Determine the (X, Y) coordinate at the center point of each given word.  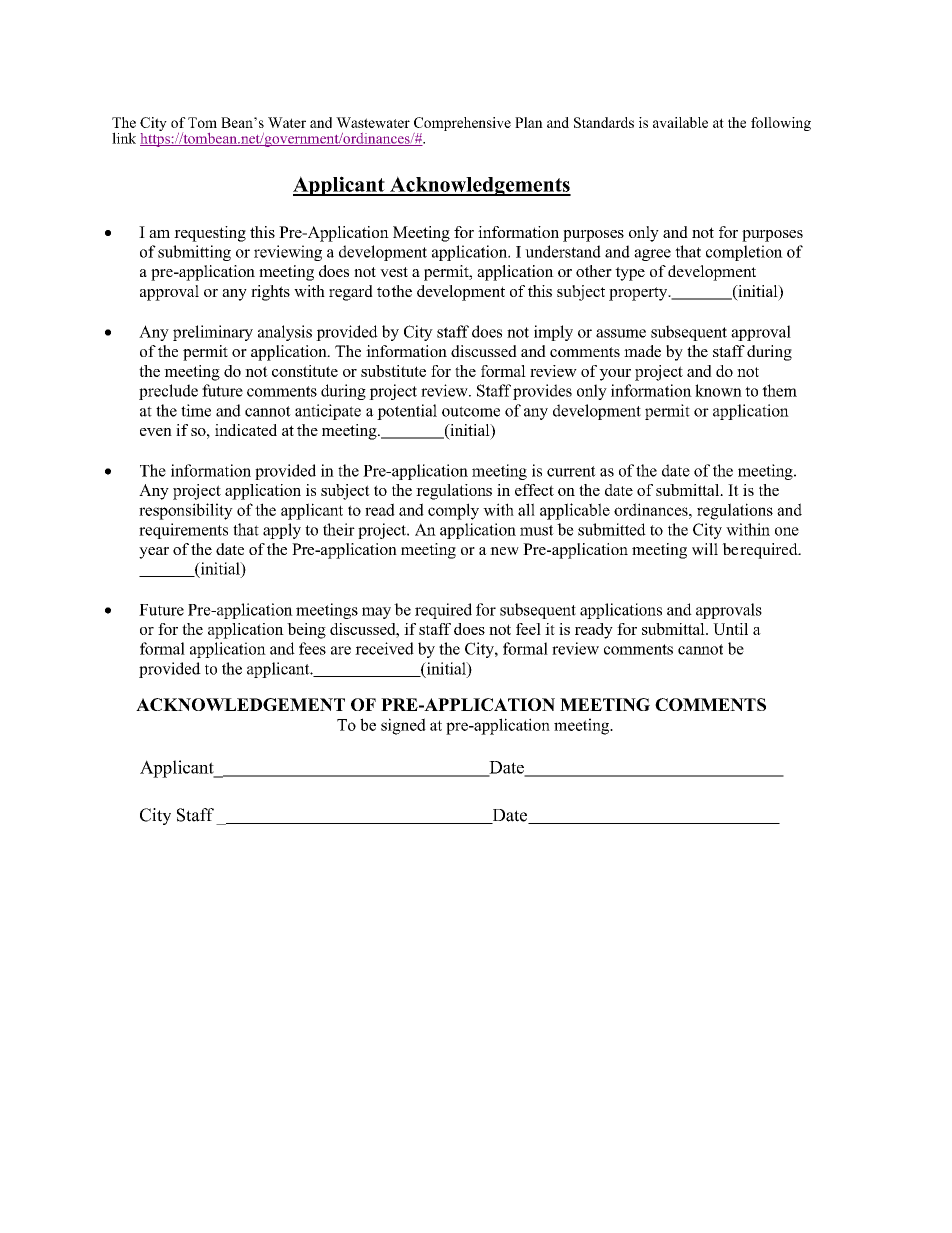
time (196, 410)
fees (312, 648)
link (124, 138)
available (680, 122)
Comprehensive (462, 125)
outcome (471, 411)
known (718, 390)
